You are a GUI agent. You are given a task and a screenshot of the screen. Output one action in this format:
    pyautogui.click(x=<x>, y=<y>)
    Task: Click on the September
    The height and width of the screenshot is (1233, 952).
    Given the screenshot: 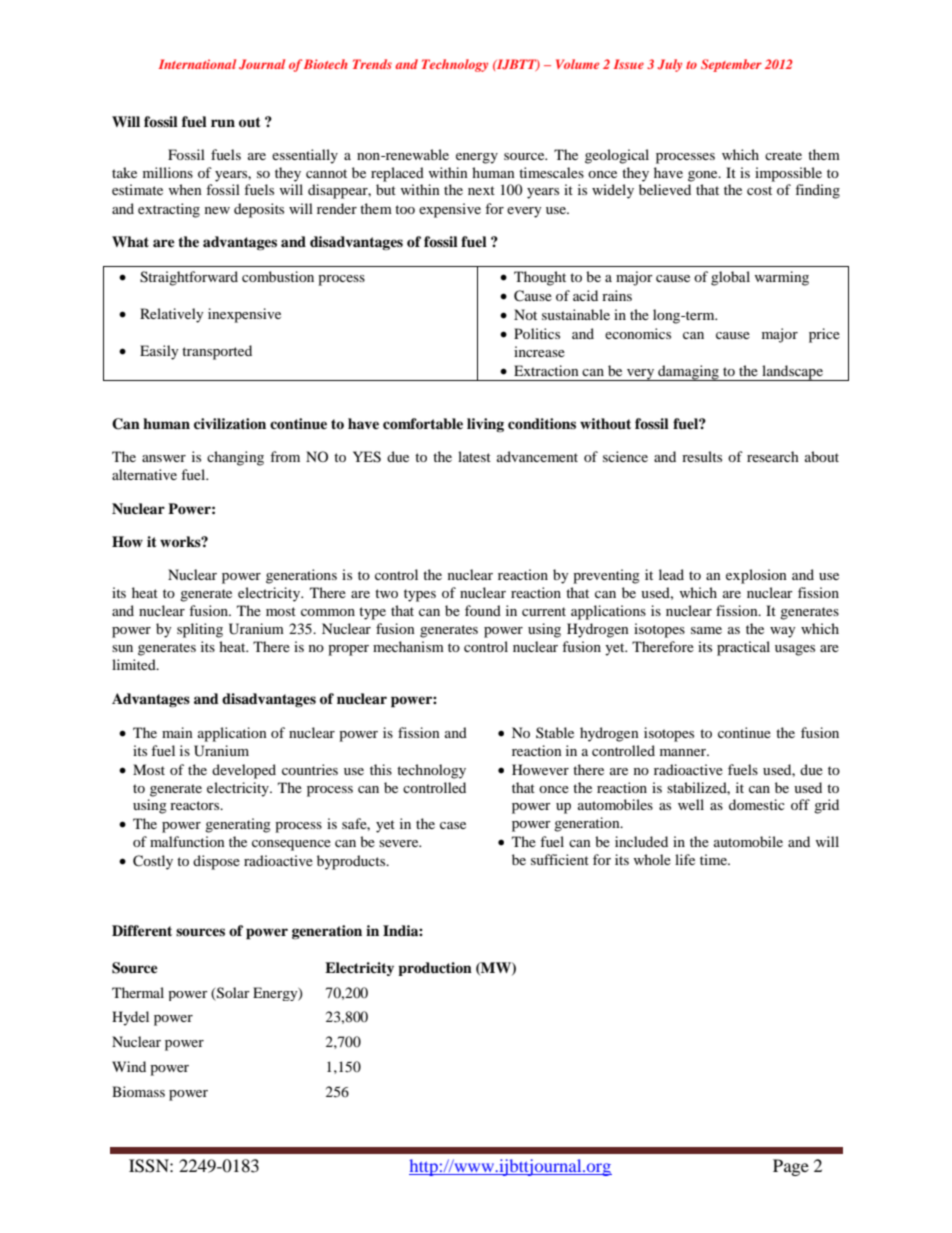 What is the action you would take?
    pyautogui.click(x=731, y=65)
